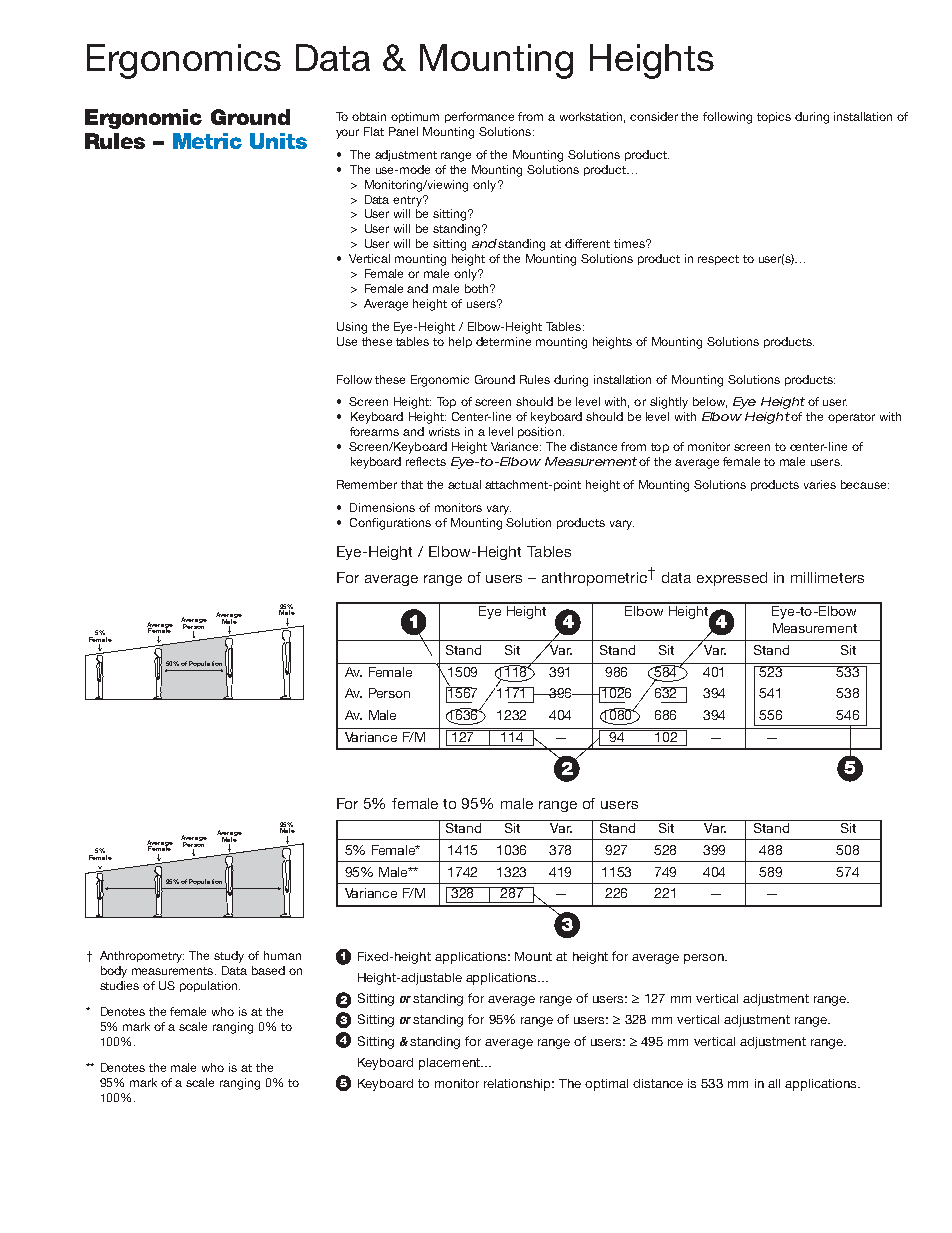 Image resolution: width=952 pixels, height=1233 pixels. I want to click on millimeters, so click(827, 577).
